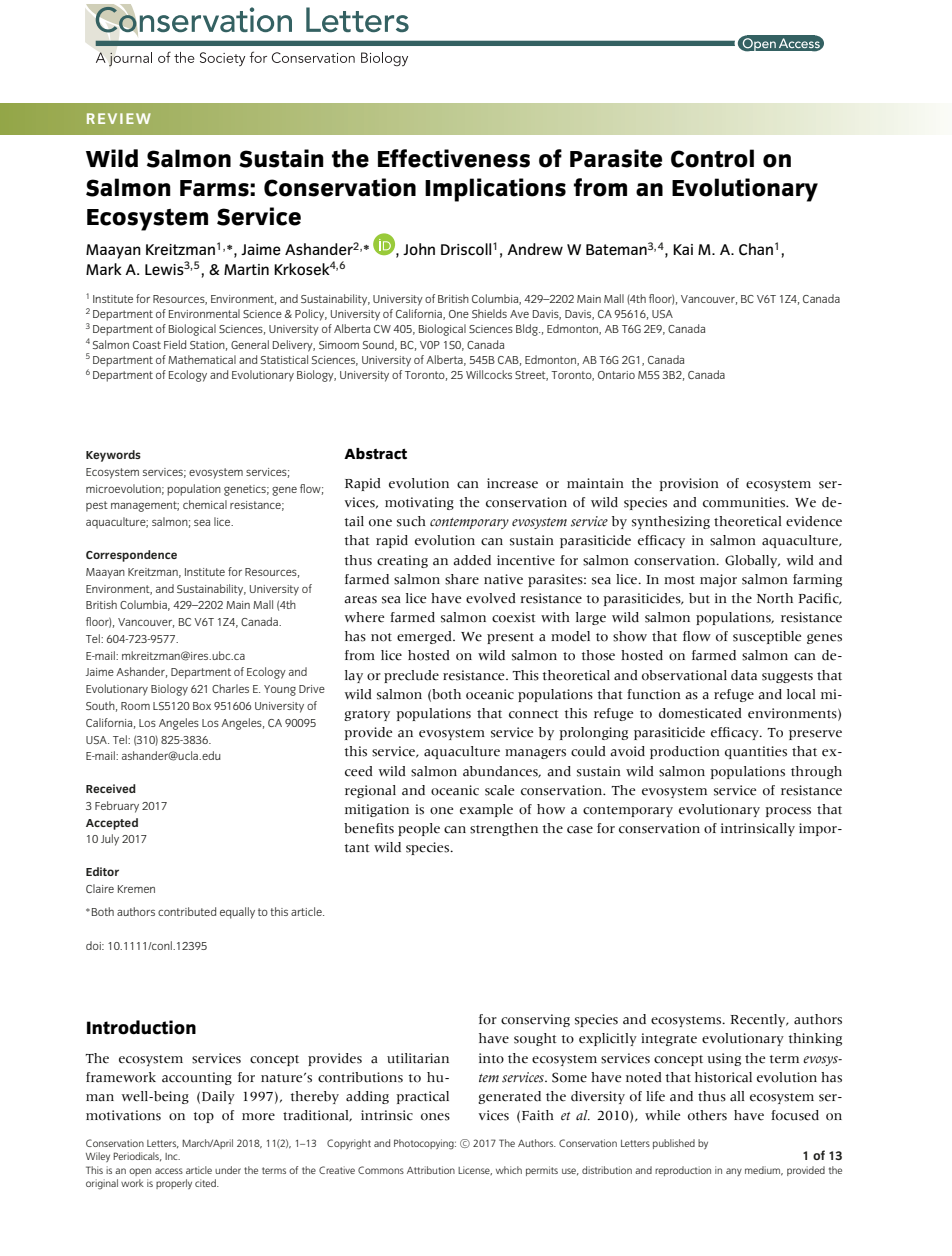 The width and height of the screenshot is (952, 1256). Describe the element at coordinates (119, 118) in the screenshot. I see `REVIEW` at that location.
